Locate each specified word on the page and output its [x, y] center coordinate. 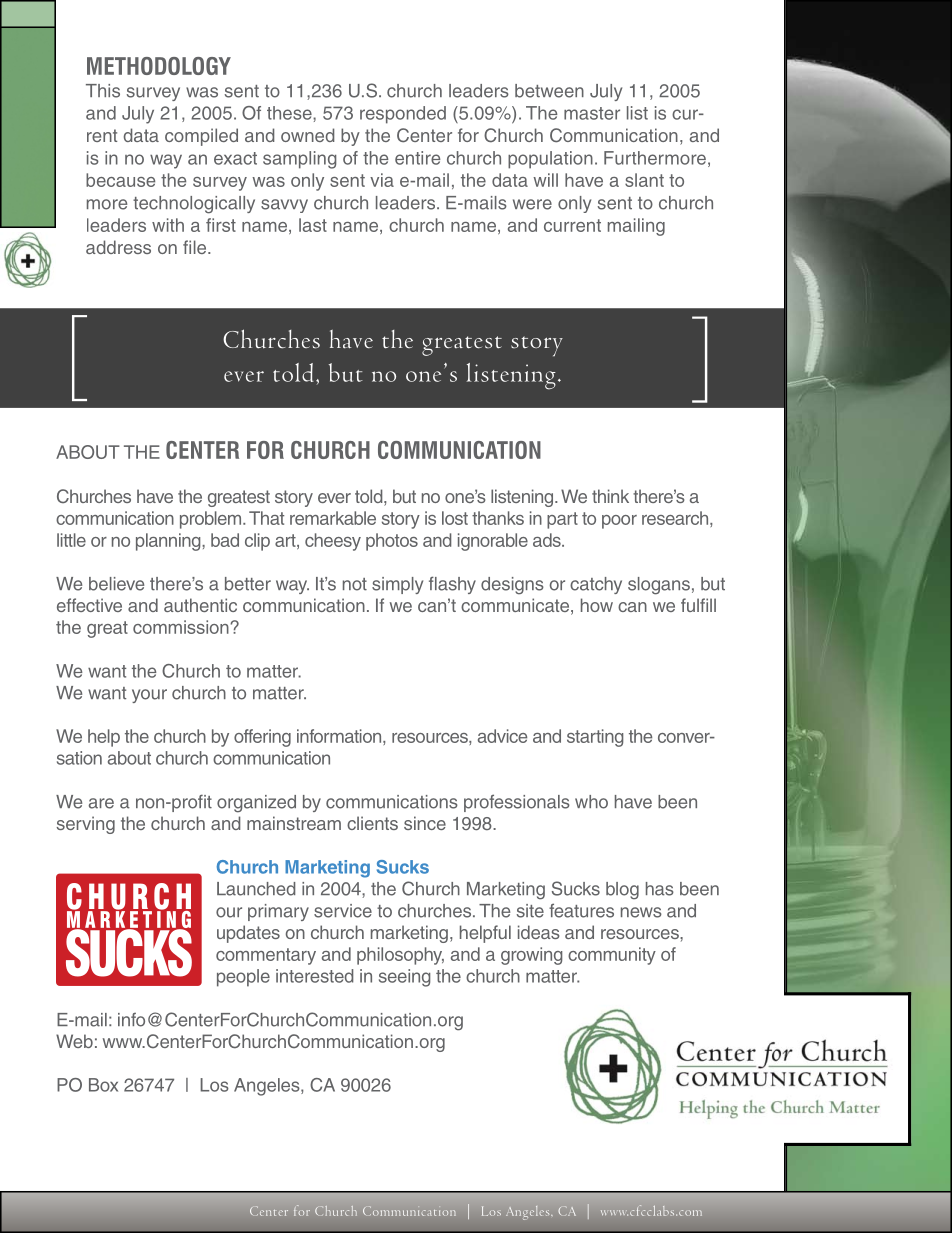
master [592, 113]
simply [397, 585]
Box [103, 1085]
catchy [596, 585]
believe [116, 584]
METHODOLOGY [159, 66]
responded [403, 115]
